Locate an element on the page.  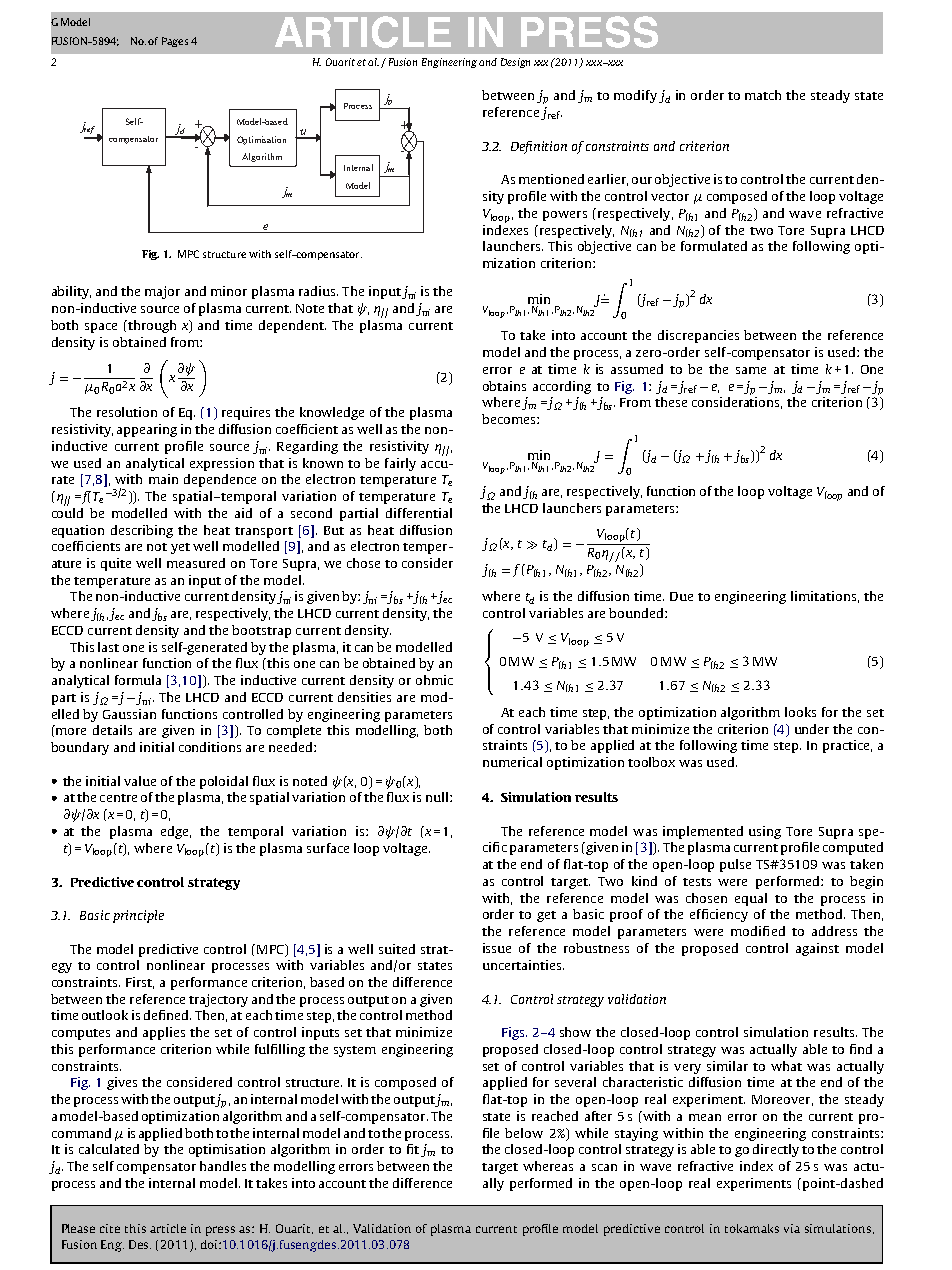
equal is located at coordinates (751, 899).
